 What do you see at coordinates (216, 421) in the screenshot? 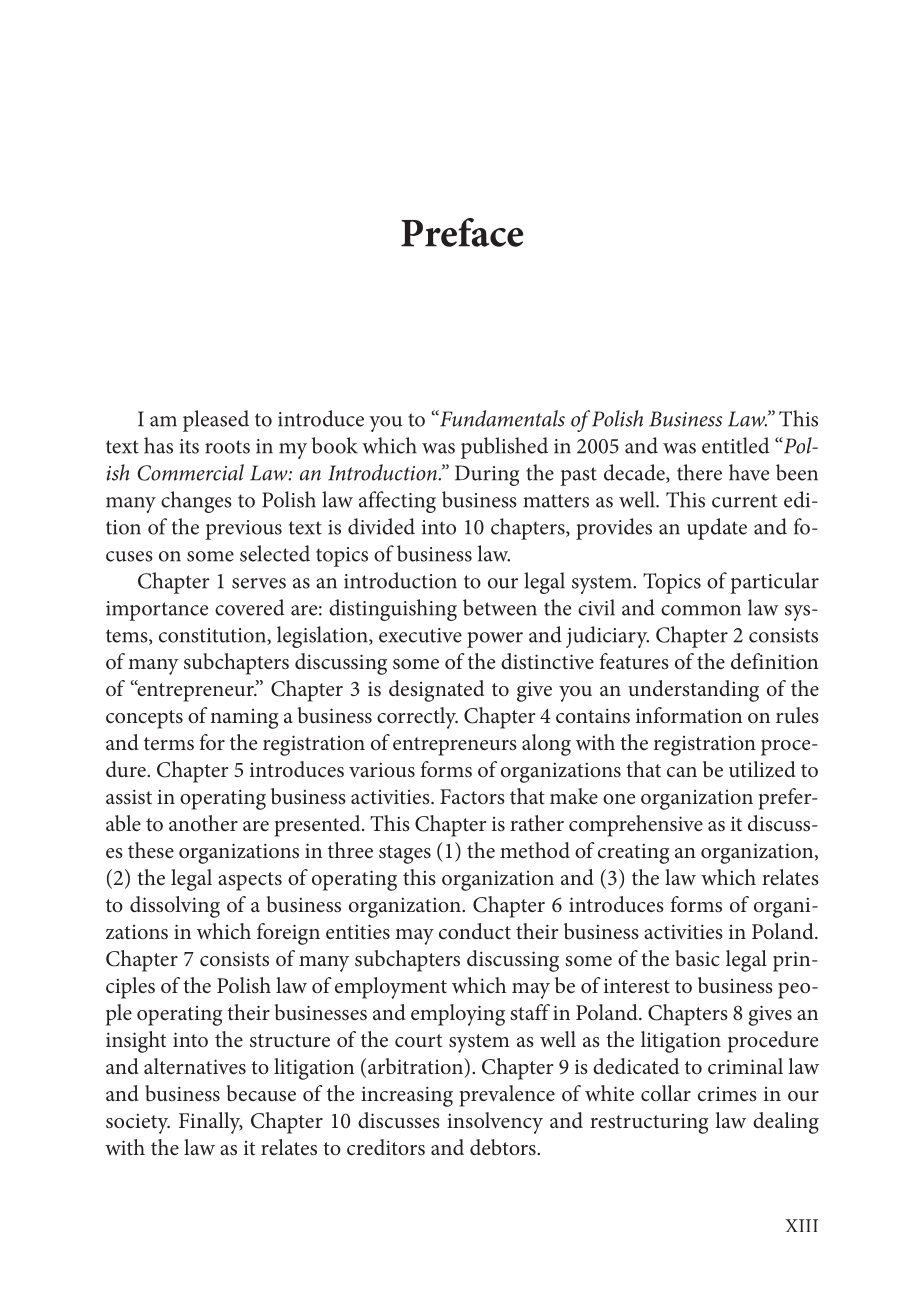
I see `pleased` at bounding box center [216, 421].
